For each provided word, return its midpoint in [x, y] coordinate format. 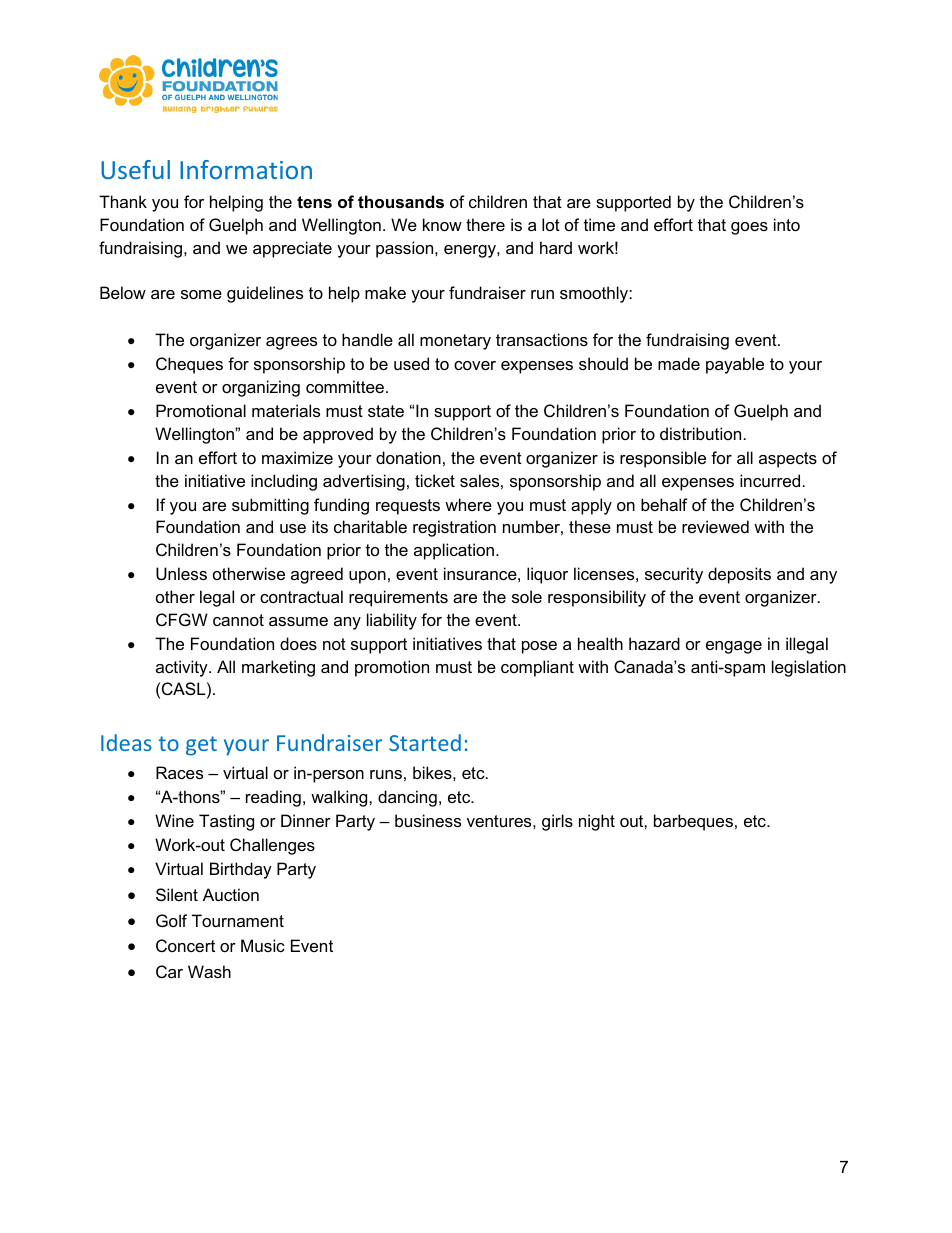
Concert [185, 945]
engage [734, 647]
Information [246, 169]
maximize [297, 457]
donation [408, 457]
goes [749, 228]
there [485, 224]
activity [183, 668]
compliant [537, 668]
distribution [700, 433]
